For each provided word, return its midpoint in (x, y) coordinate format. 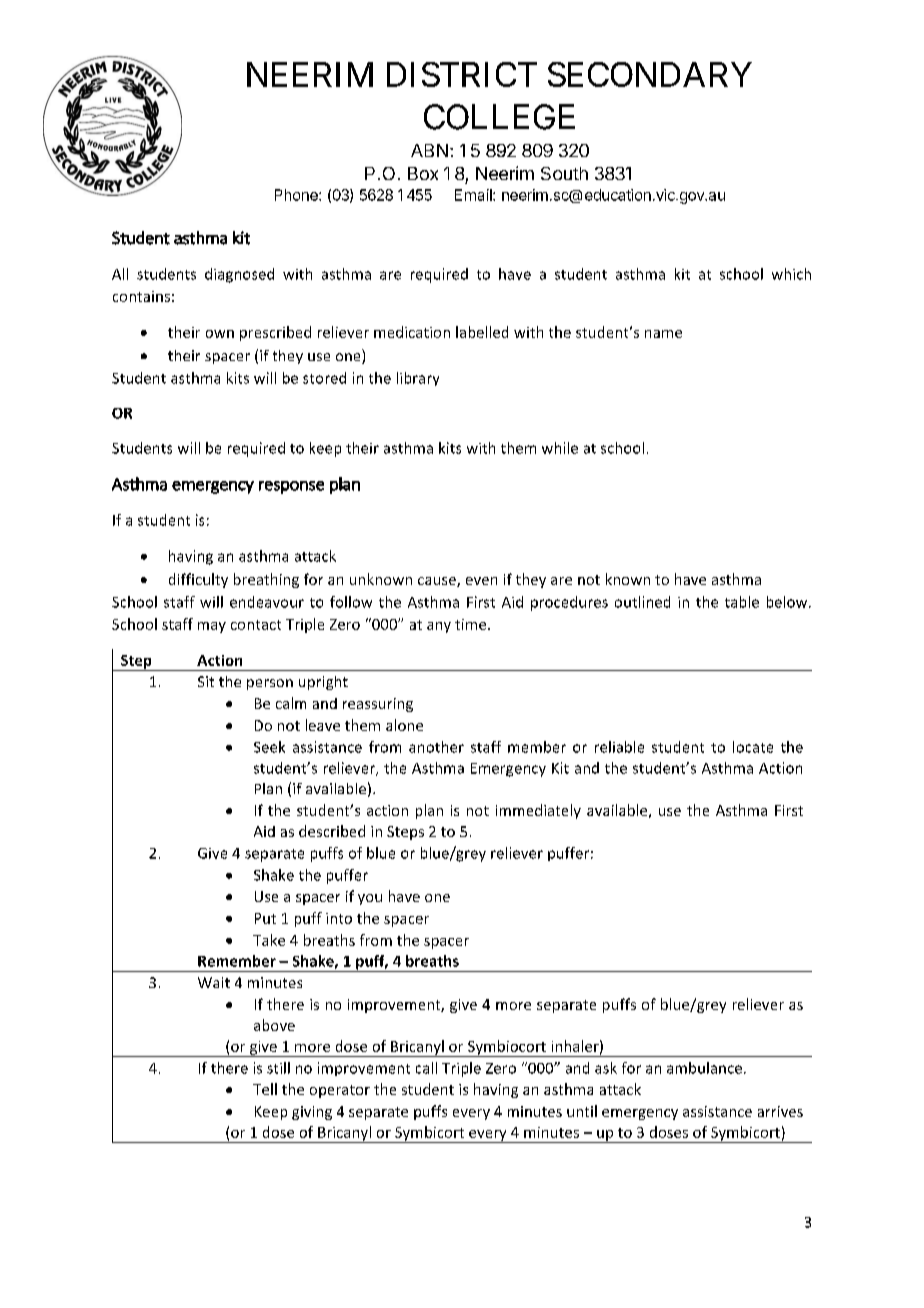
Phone (297, 195)
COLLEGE (499, 117)
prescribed (275, 333)
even (481, 581)
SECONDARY (650, 74)
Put (265, 918)
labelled (482, 332)
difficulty (198, 580)
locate (753, 747)
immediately (538, 811)
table (742, 602)
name (663, 334)
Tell (265, 1089)
